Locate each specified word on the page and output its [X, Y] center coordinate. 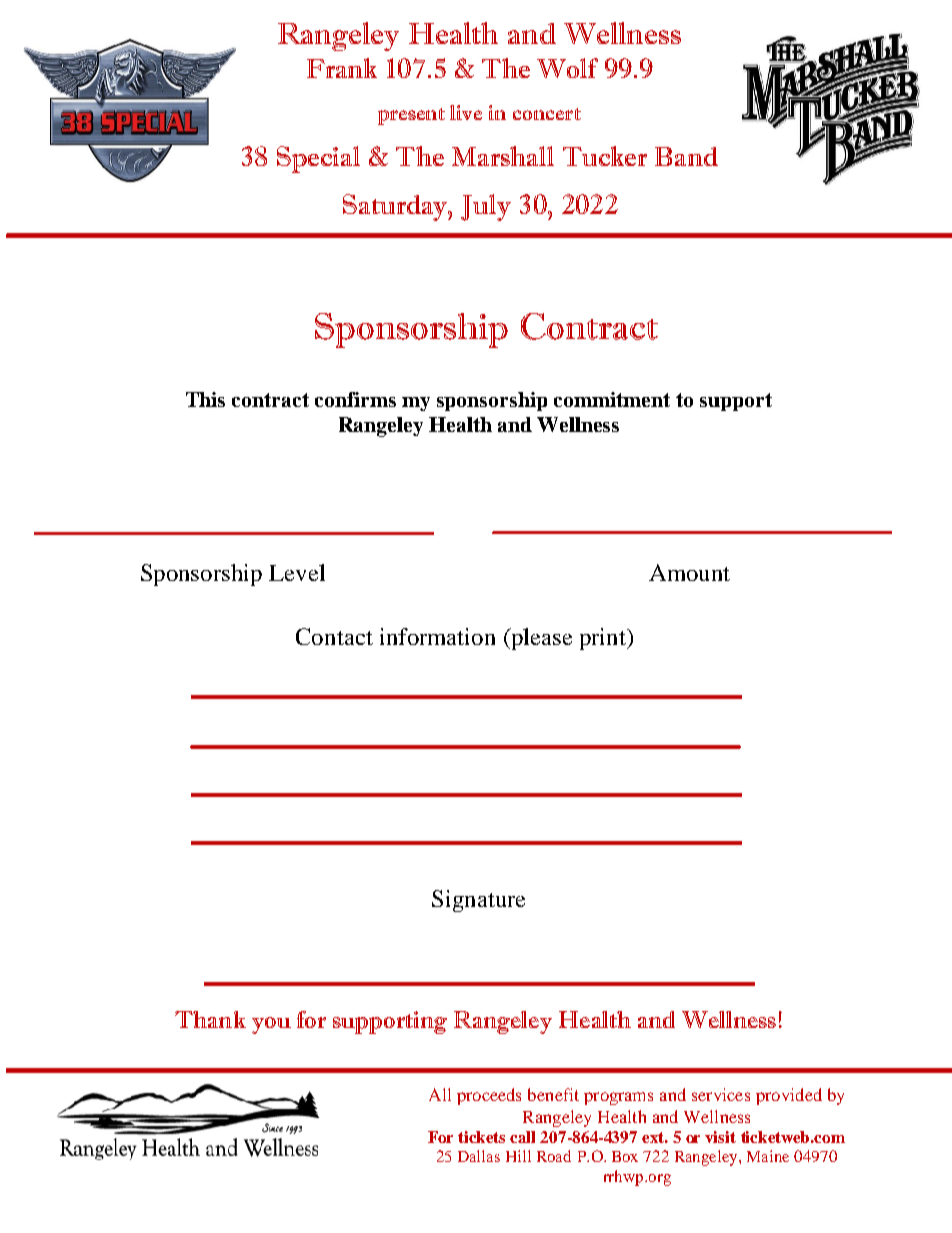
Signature [478, 901]
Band [686, 156]
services [721, 1094]
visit [720, 1137]
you [271, 1025]
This [205, 399]
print [604, 639]
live [466, 112]
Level [297, 572]
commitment [612, 399]
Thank [210, 1019]
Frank [342, 68]
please [540, 639]
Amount [689, 572]
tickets [481, 1137]
